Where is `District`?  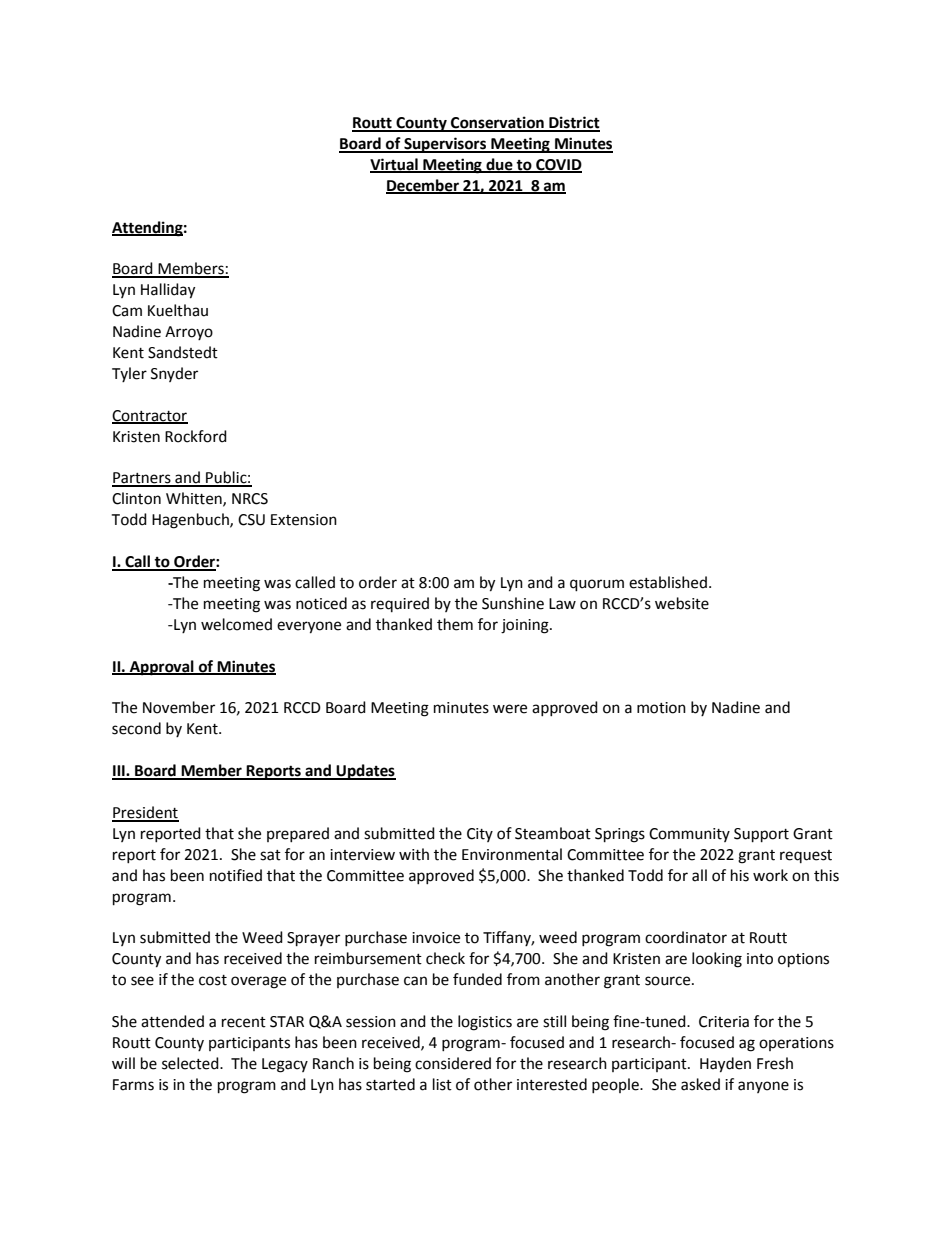
District is located at coordinates (573, 123).
